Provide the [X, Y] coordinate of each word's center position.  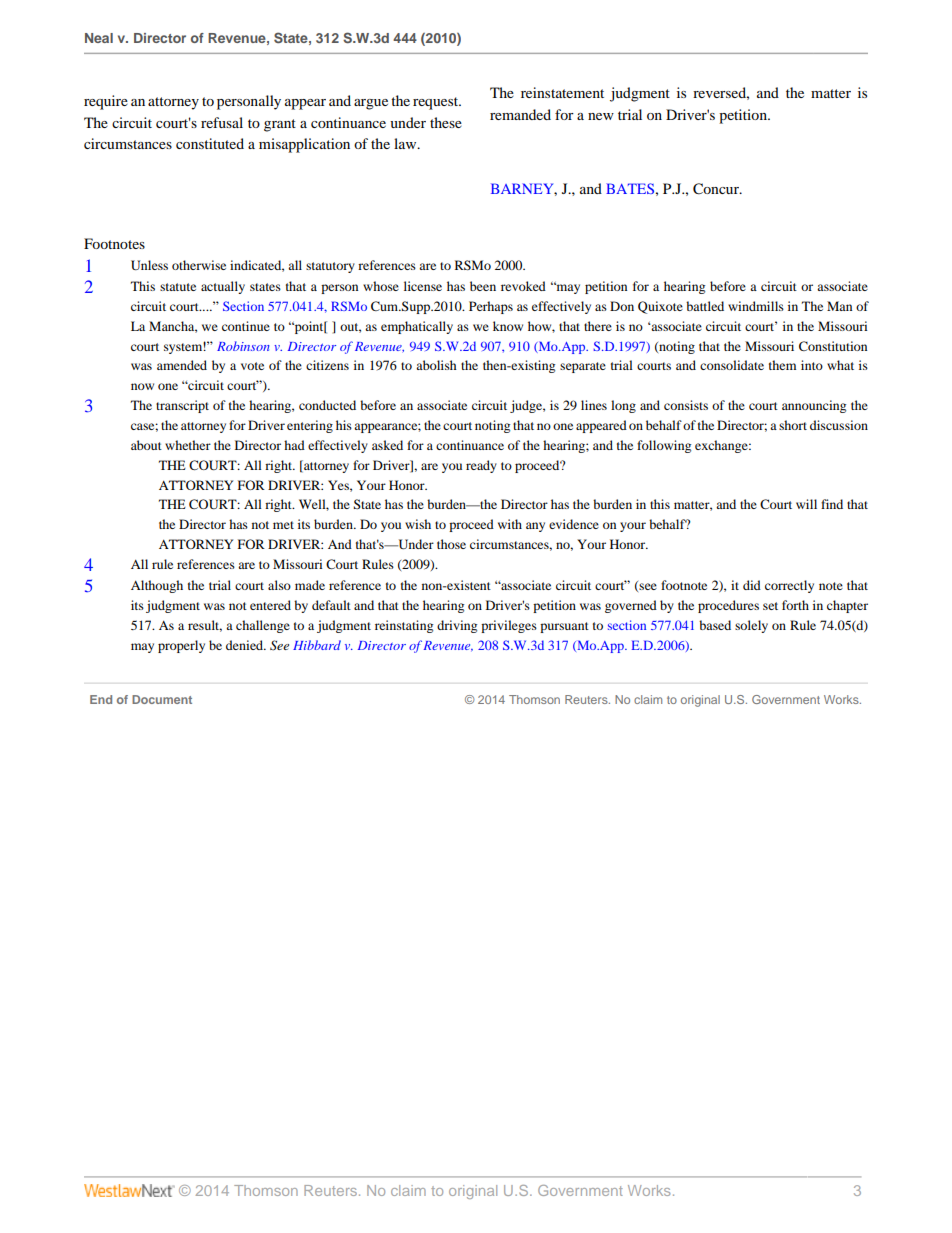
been [483, 286]
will [806, 504]
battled [705, 306]
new [601, 116]
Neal [99, 38]
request [437, 103]
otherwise [199, 265]
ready [481, 466]
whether [188, 445]
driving [457, 626]
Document [162, 699]
